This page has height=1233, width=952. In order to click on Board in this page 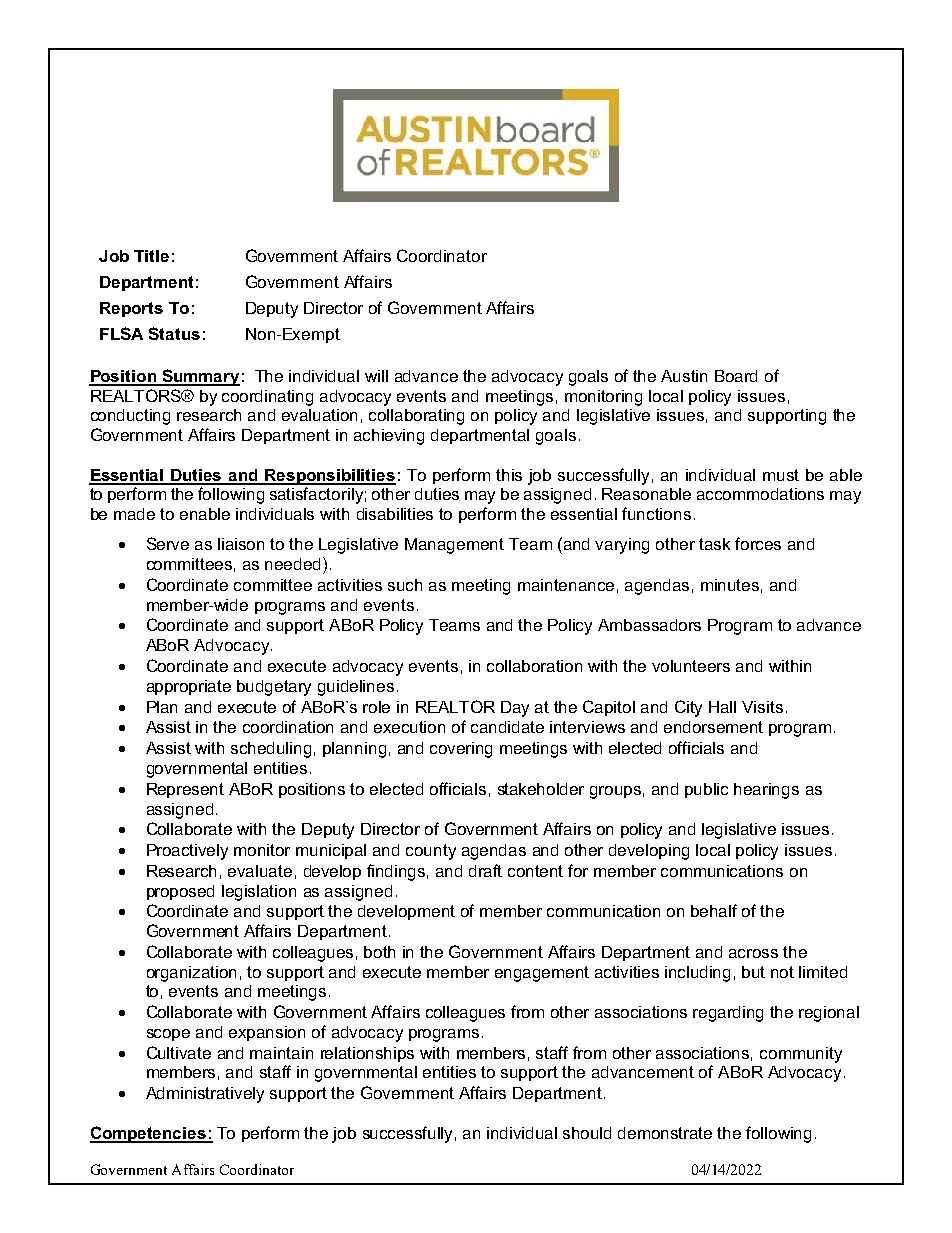, I will do `click(736, 376)`.
